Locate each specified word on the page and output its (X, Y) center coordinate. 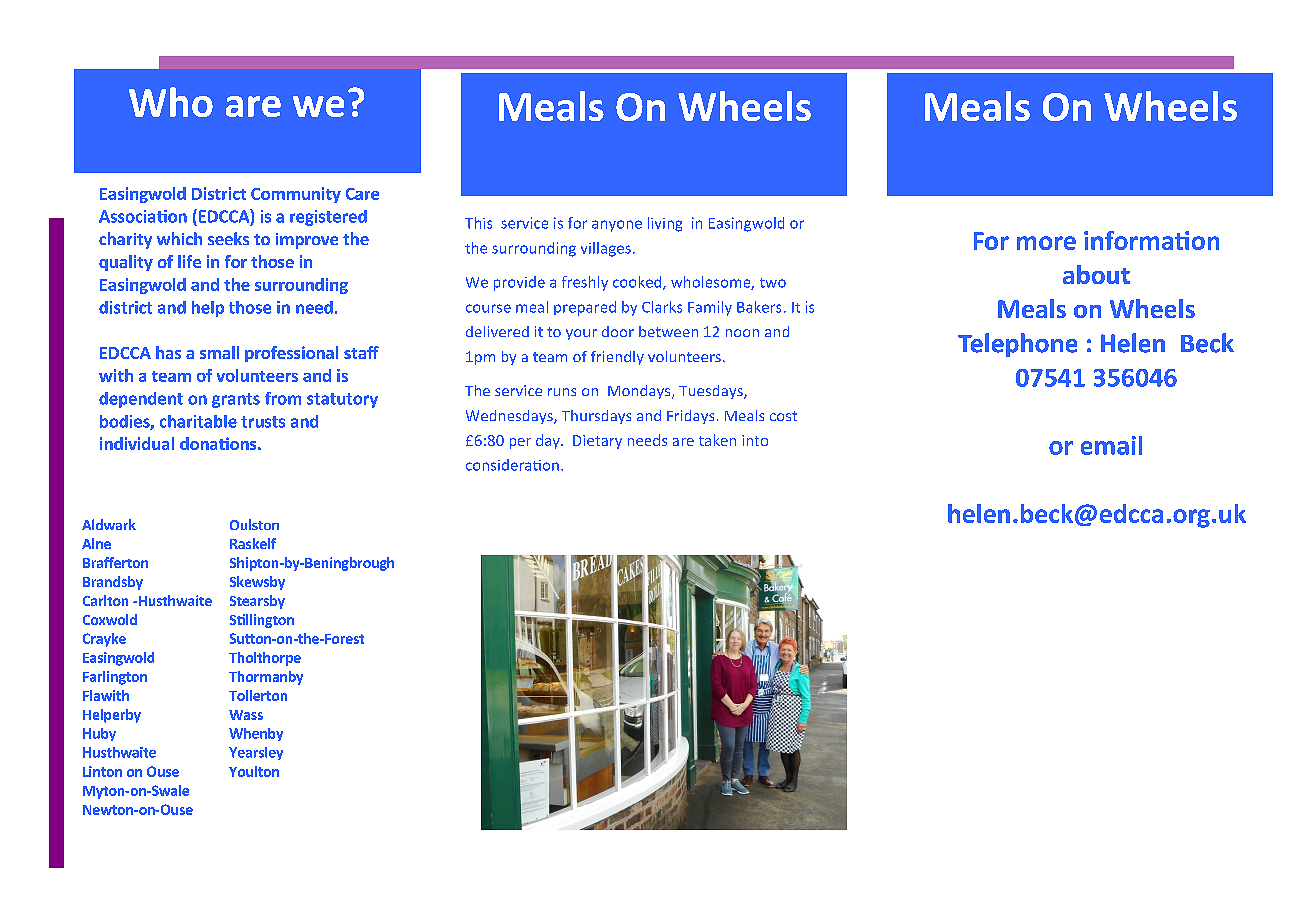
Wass (246, 715)
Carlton (105, 600)
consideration (512, 465)
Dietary (597, 442)
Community (296, 195)
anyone (617, 226)
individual (137, 443)
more (1046, 243)
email (1111, 445)
